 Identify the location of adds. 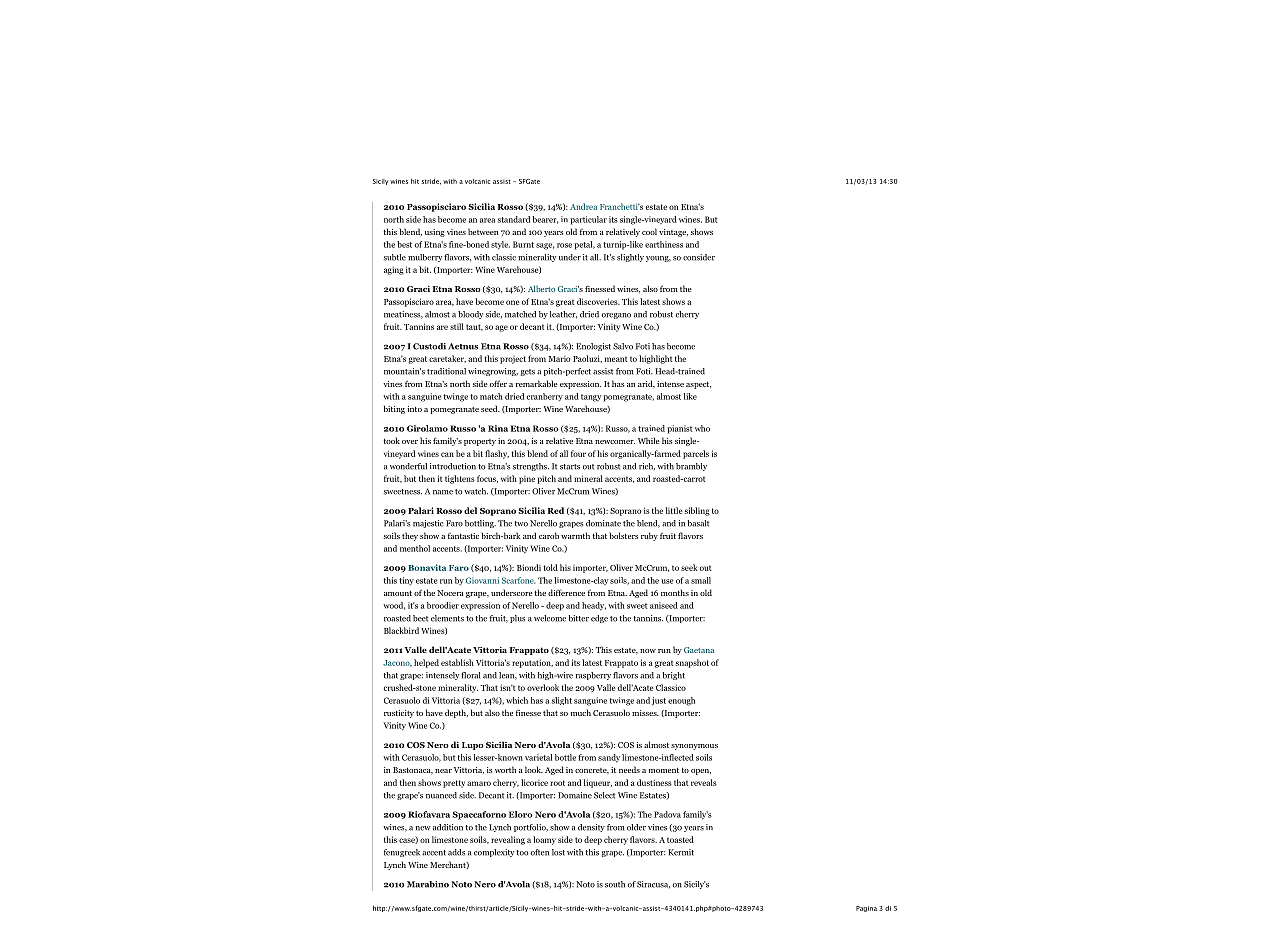
(456, 852).
